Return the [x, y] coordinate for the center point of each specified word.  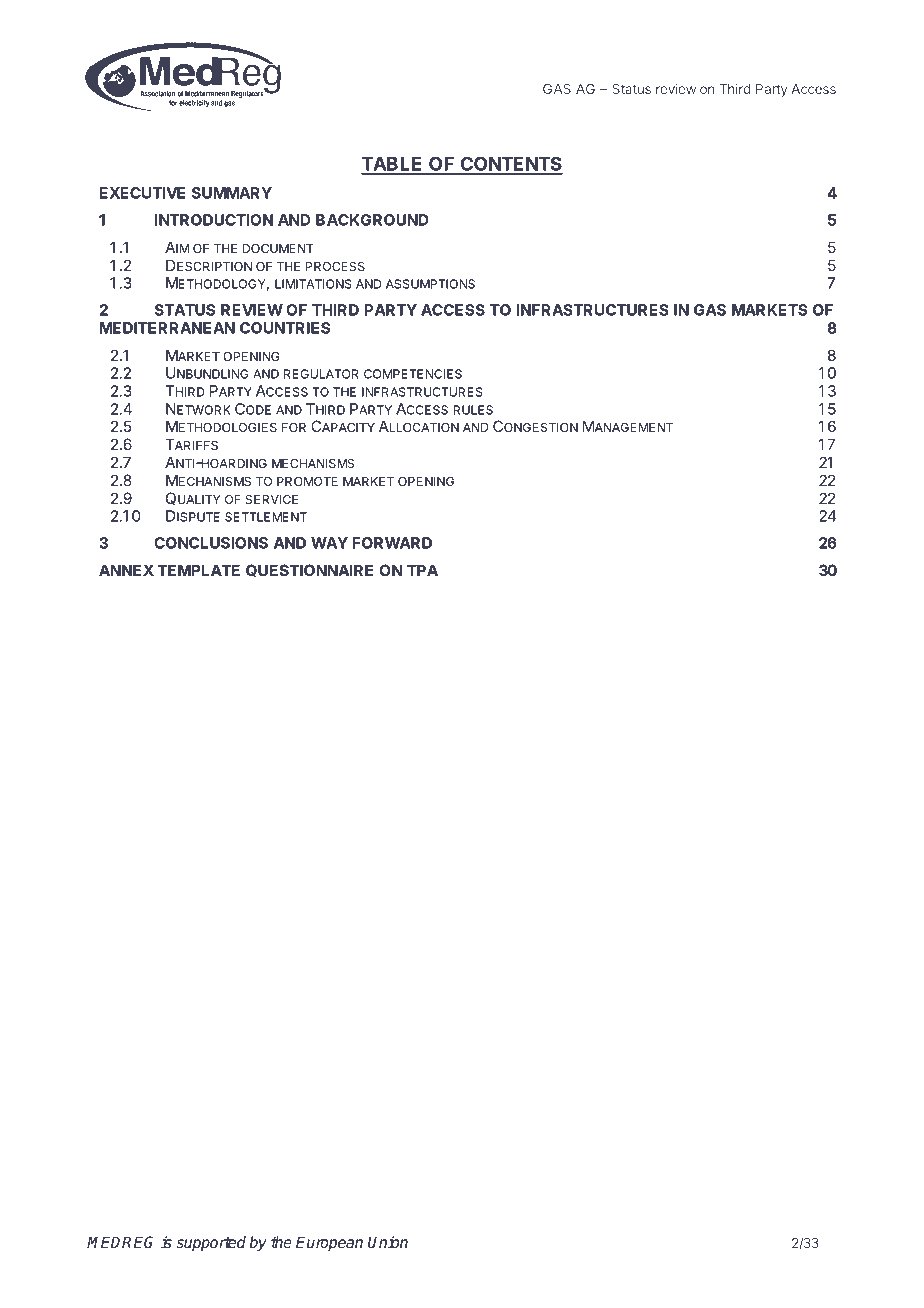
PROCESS [335, 266]
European [329, 1244]
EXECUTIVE [142, 193]
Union [388, 1242]
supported [211, 1244]
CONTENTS [510, 165]
